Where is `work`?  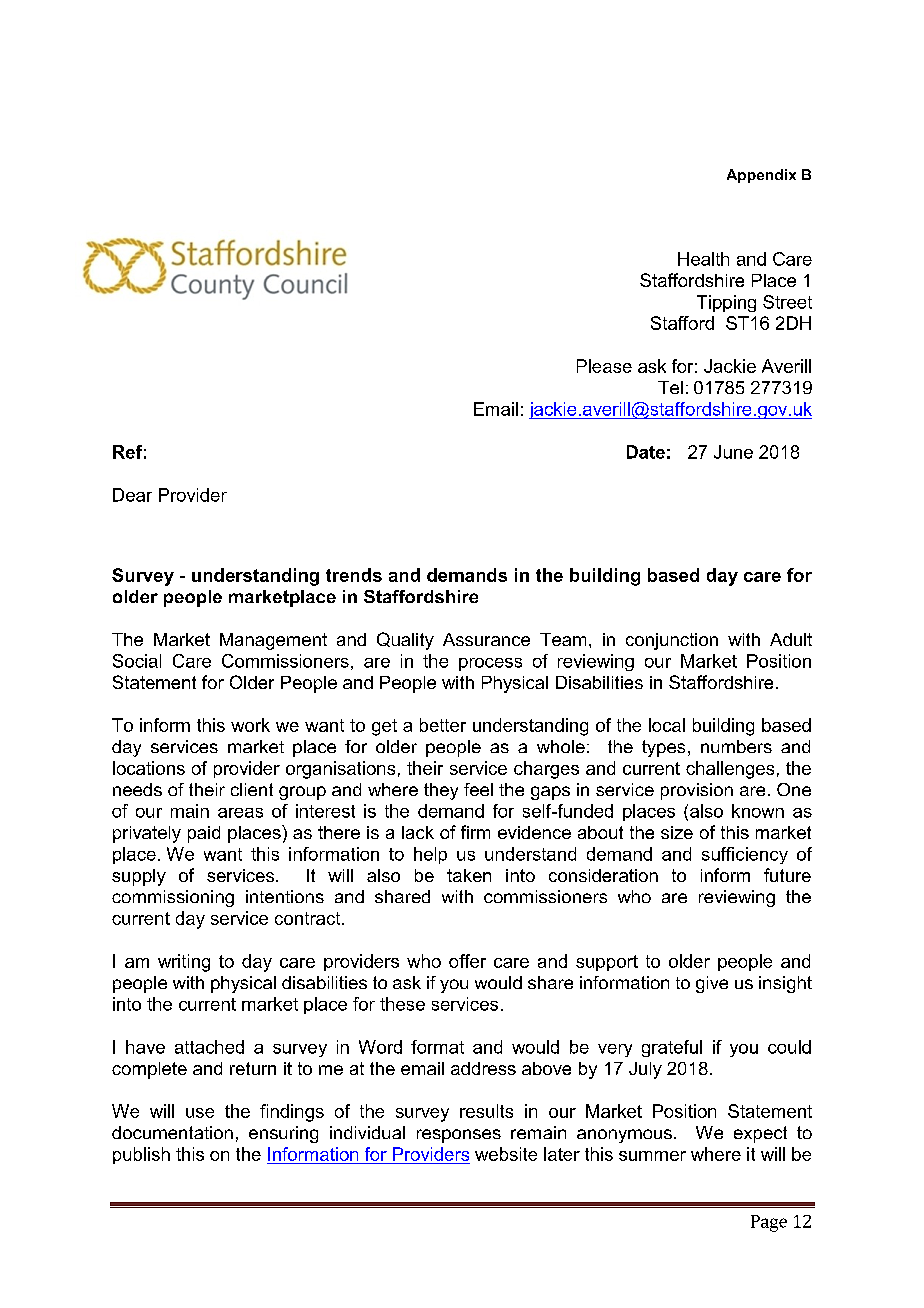 work is located at coordinates (250, 725).
